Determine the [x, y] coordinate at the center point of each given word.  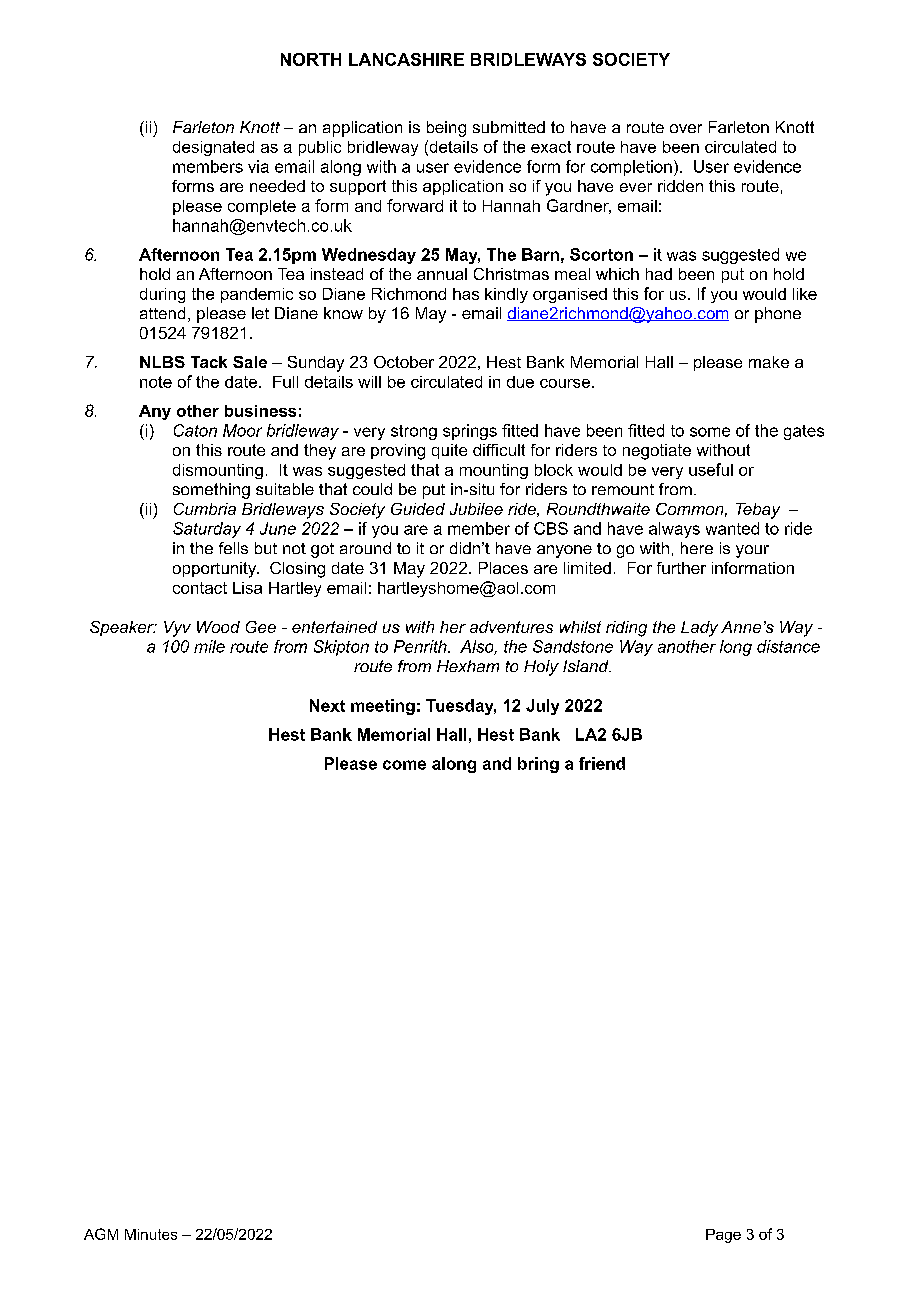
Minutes [151, 1234]
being [446, 129]
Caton [195, 430]
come [404, 765]
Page [723, 1236]
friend [602, 763]
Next [327, 705]
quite [449, 451]
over [686, 128]
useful [711, 469]
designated [213, 148]
